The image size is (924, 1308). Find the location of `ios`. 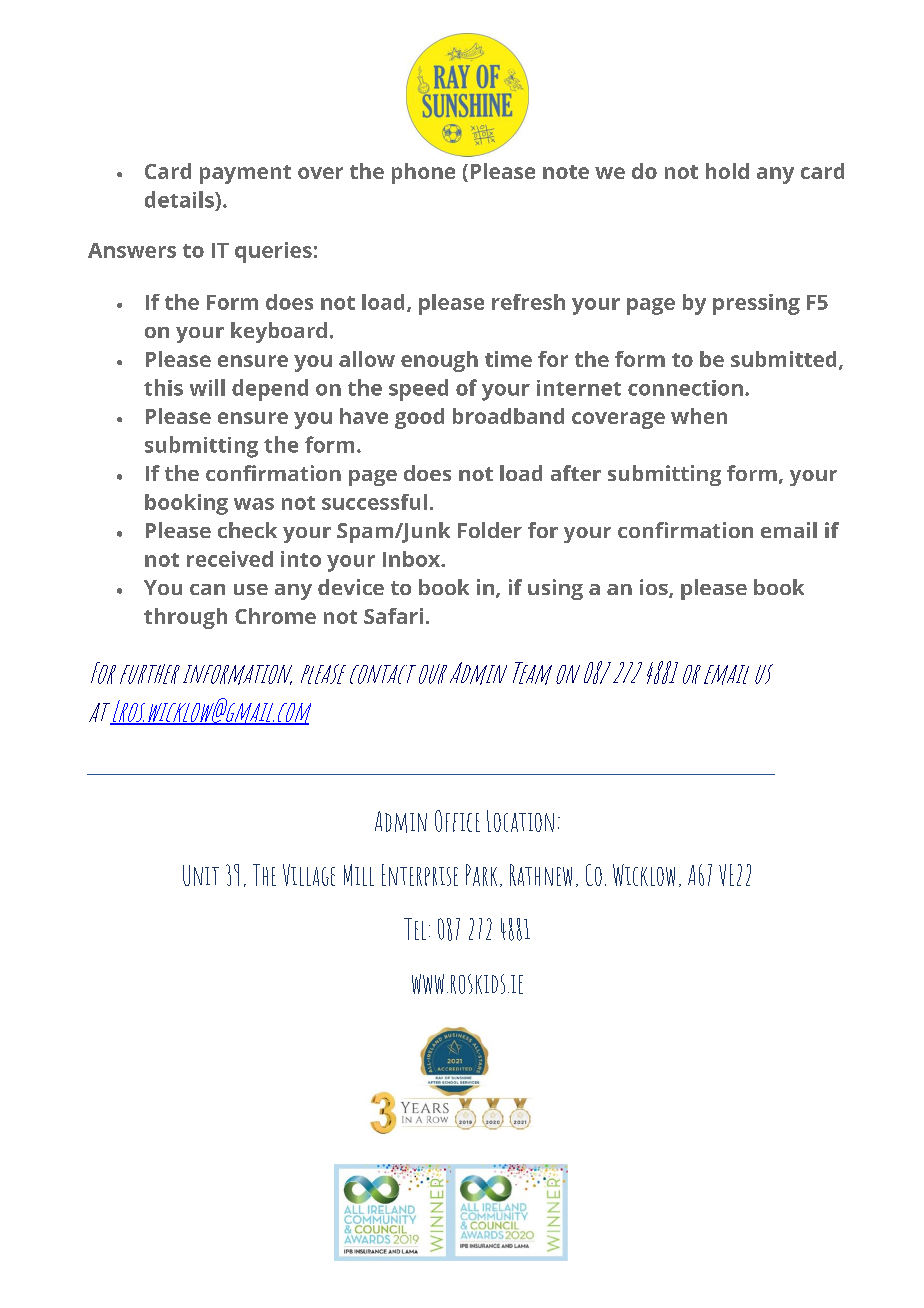

ios is located at coordinates (655, 588).
